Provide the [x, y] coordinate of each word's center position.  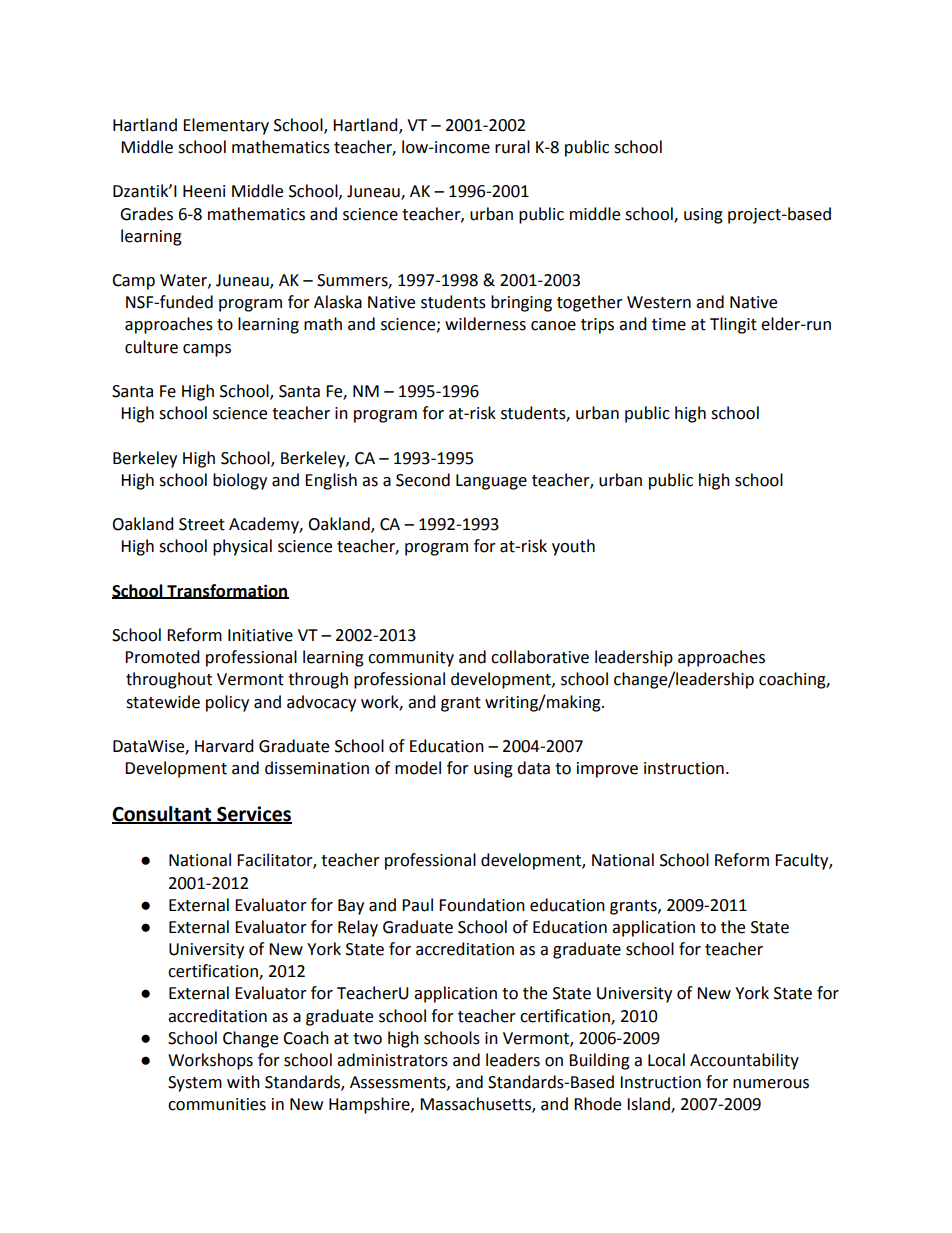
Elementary [226, 126]
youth [573, 547]
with [243, 1082]
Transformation [227, 591]
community [411, 659]
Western [659, 302]
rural [512, 147]
